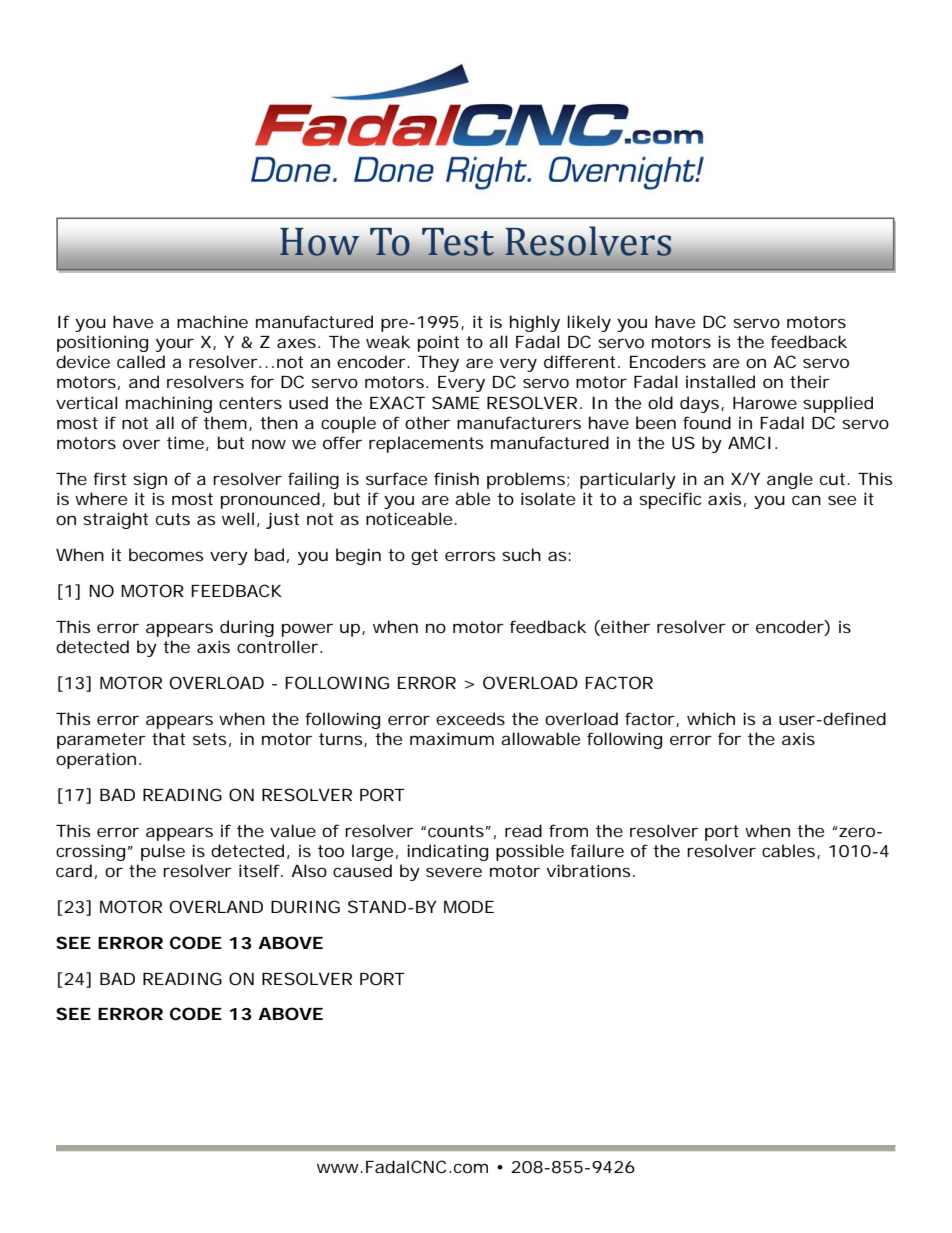 The height and width of the screenshot is (1233, 952). Describe the element at coordinates (212, 321) in the screenshot. I see `machine` at that location.
